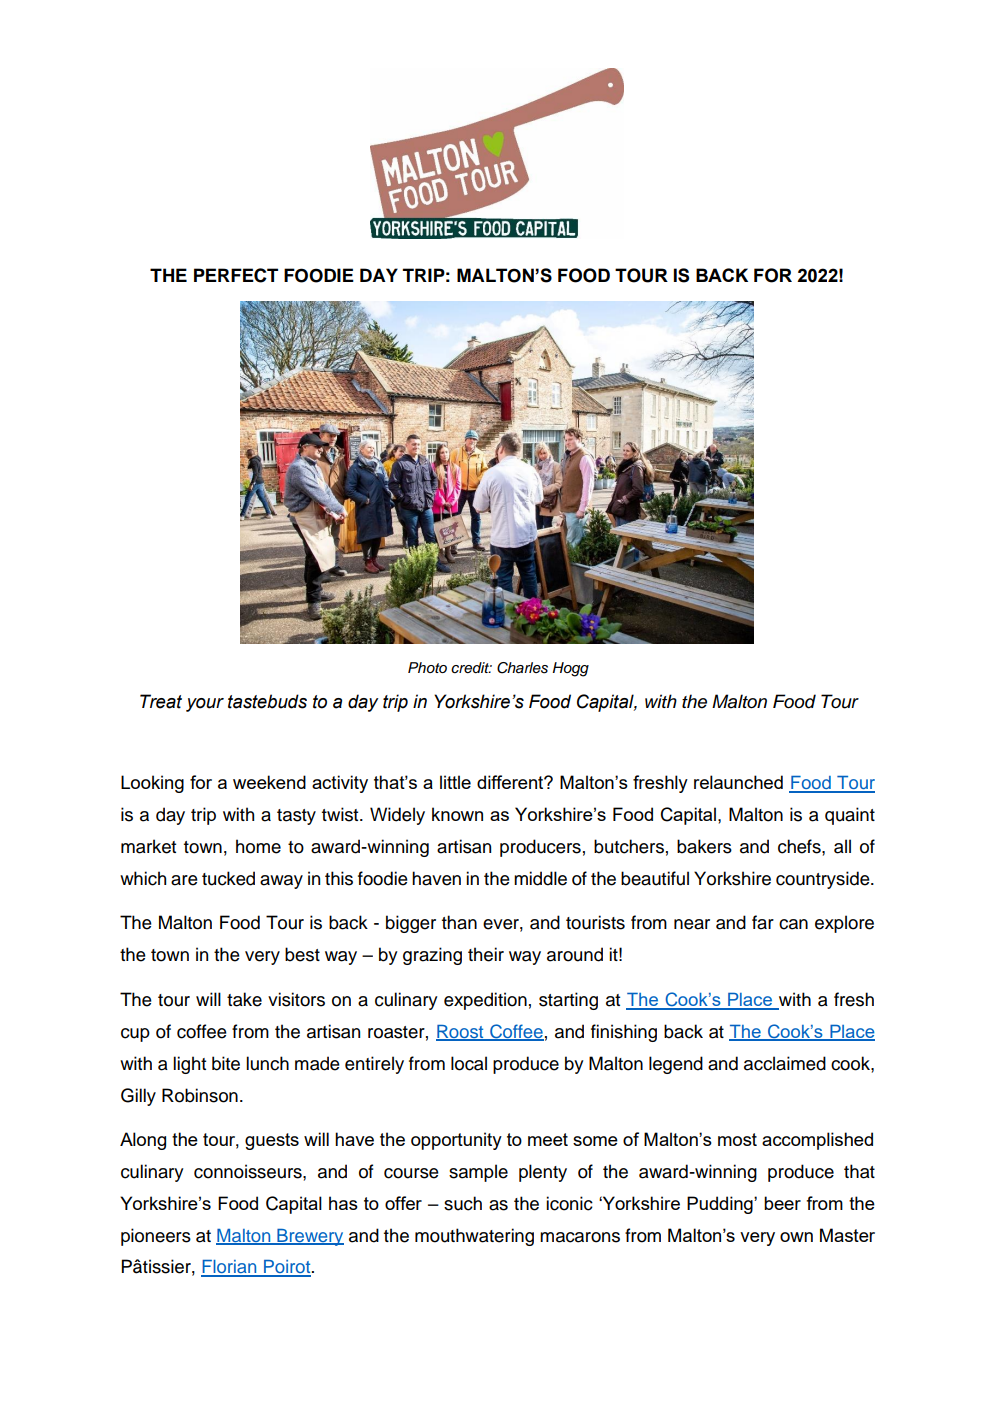  Describe the element at coordinates (236, 275) in the screenshot. I see `PERFECT` at that location.
